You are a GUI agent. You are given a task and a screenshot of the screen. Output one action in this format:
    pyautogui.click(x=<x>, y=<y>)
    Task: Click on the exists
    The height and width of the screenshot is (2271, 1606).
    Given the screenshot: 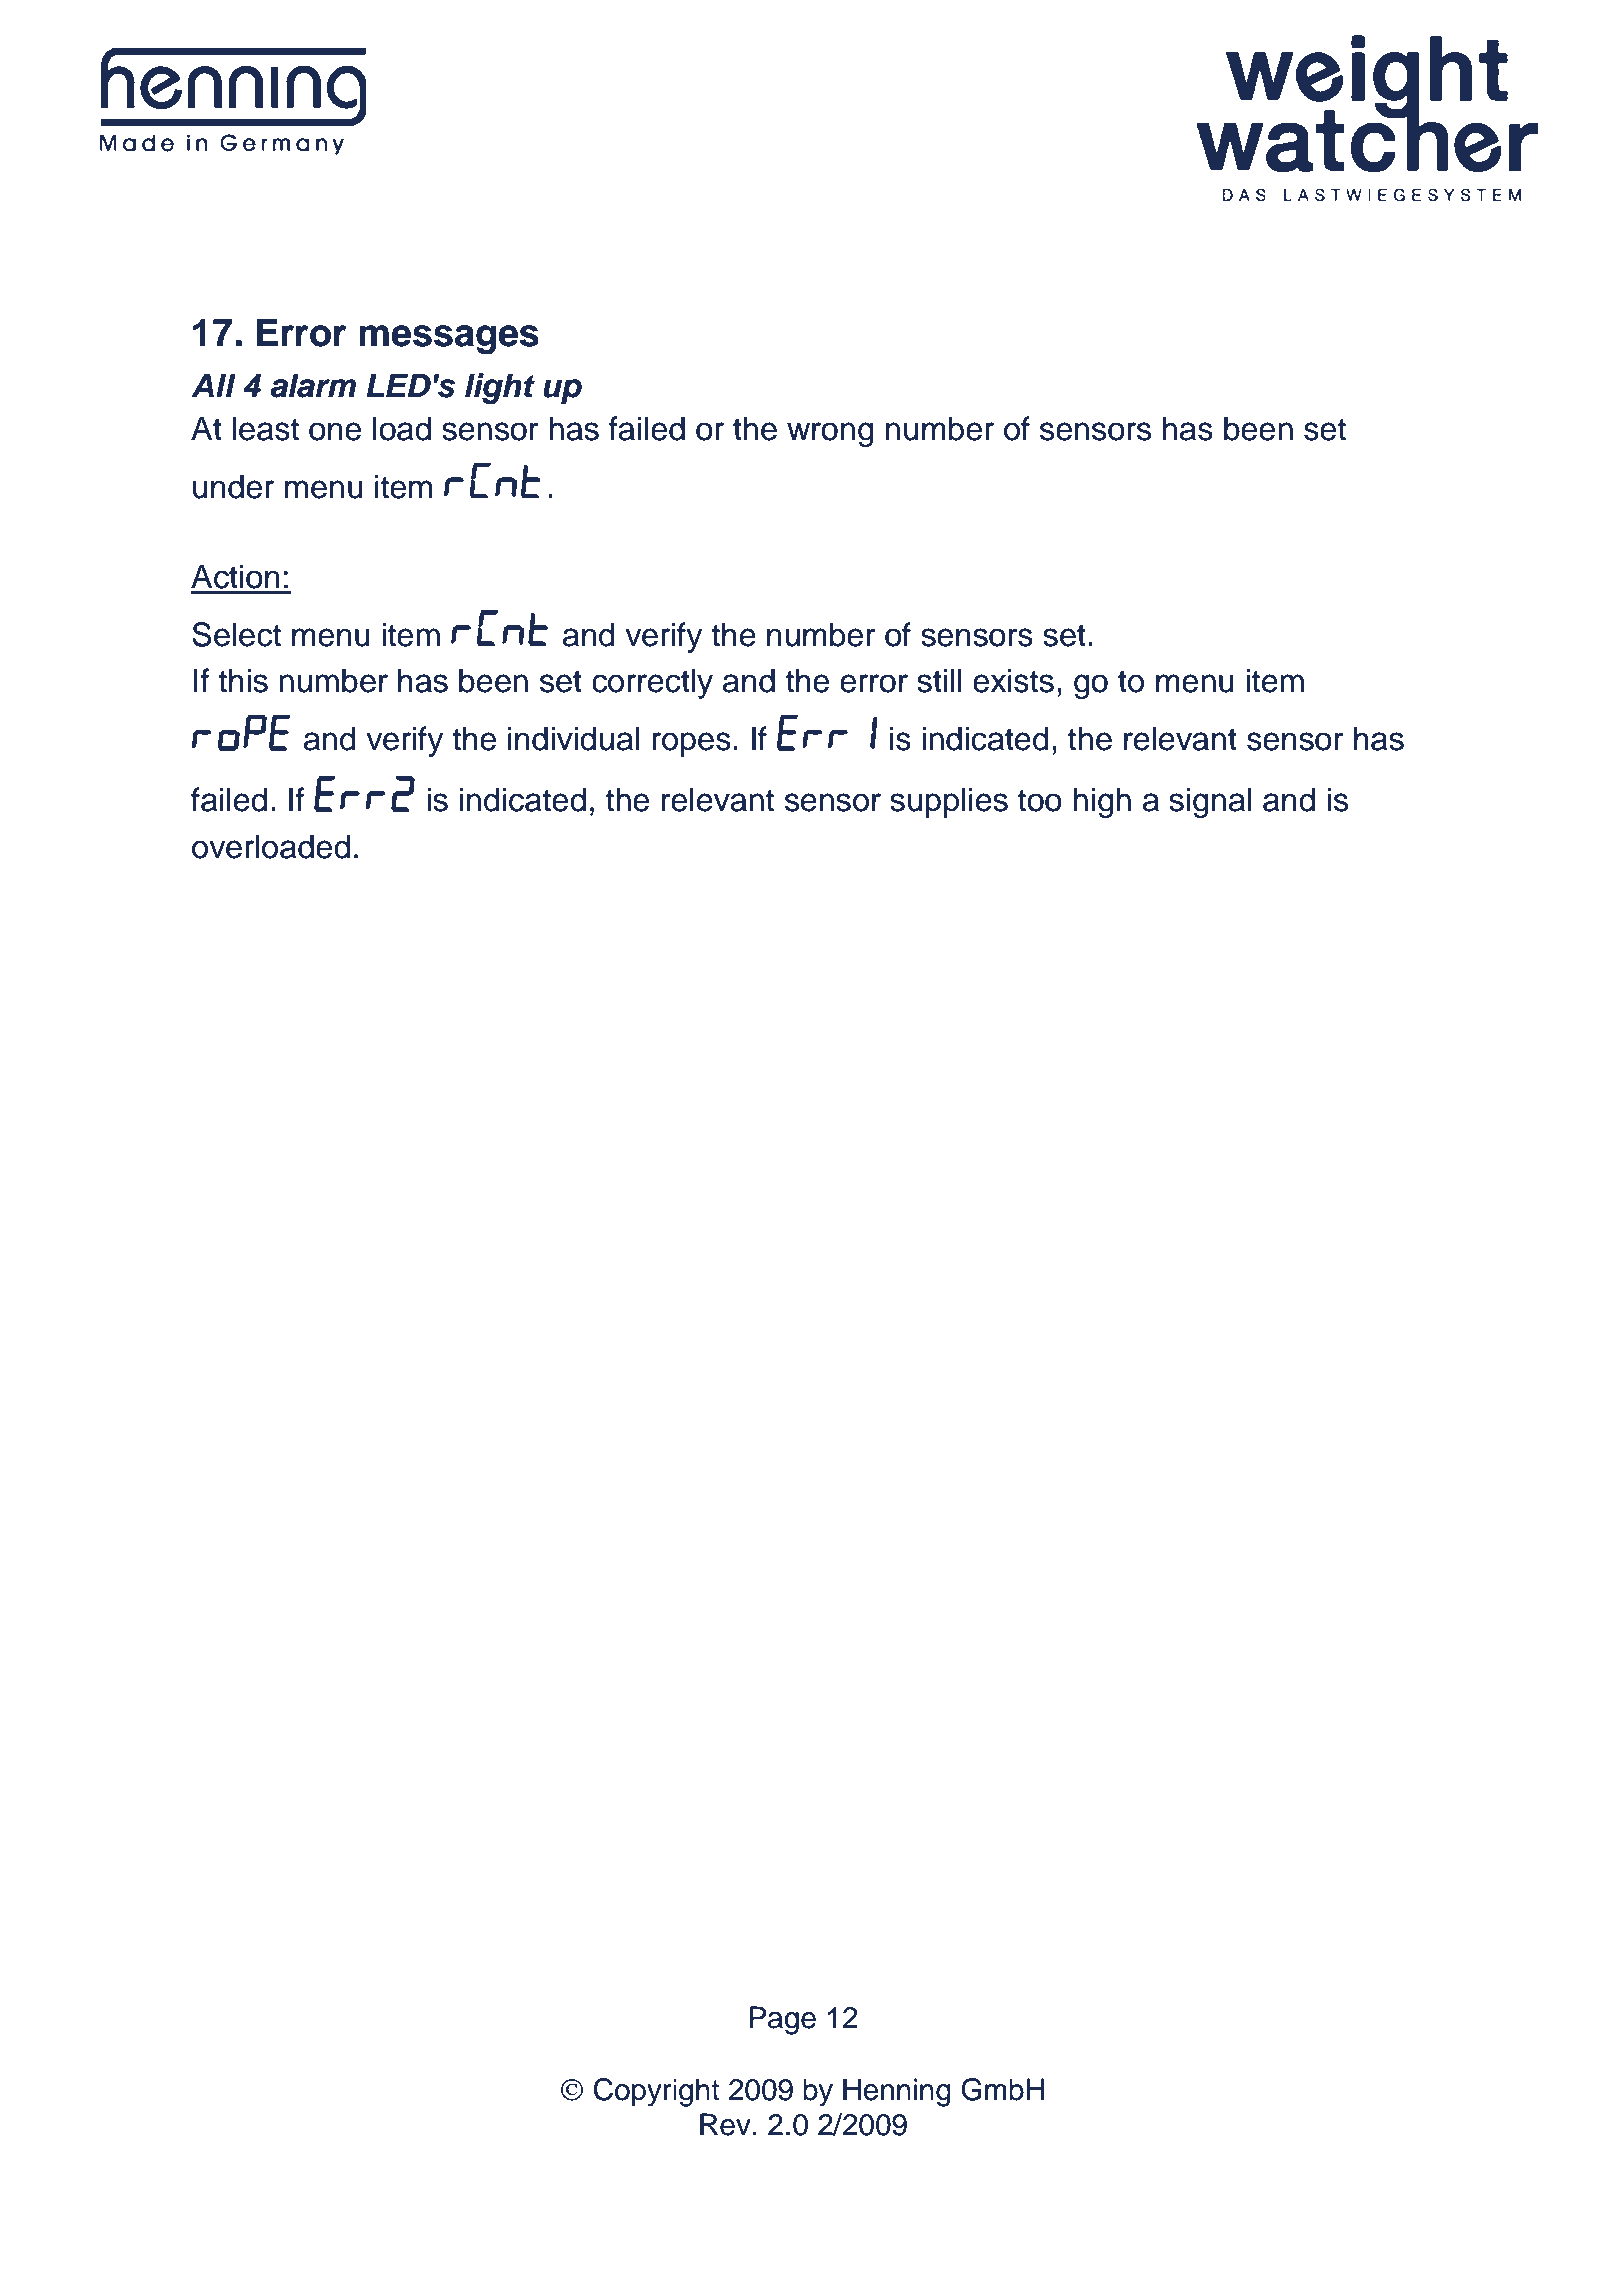 What is the action you would take?
    pyautogui.click(x=1013, y=680)
